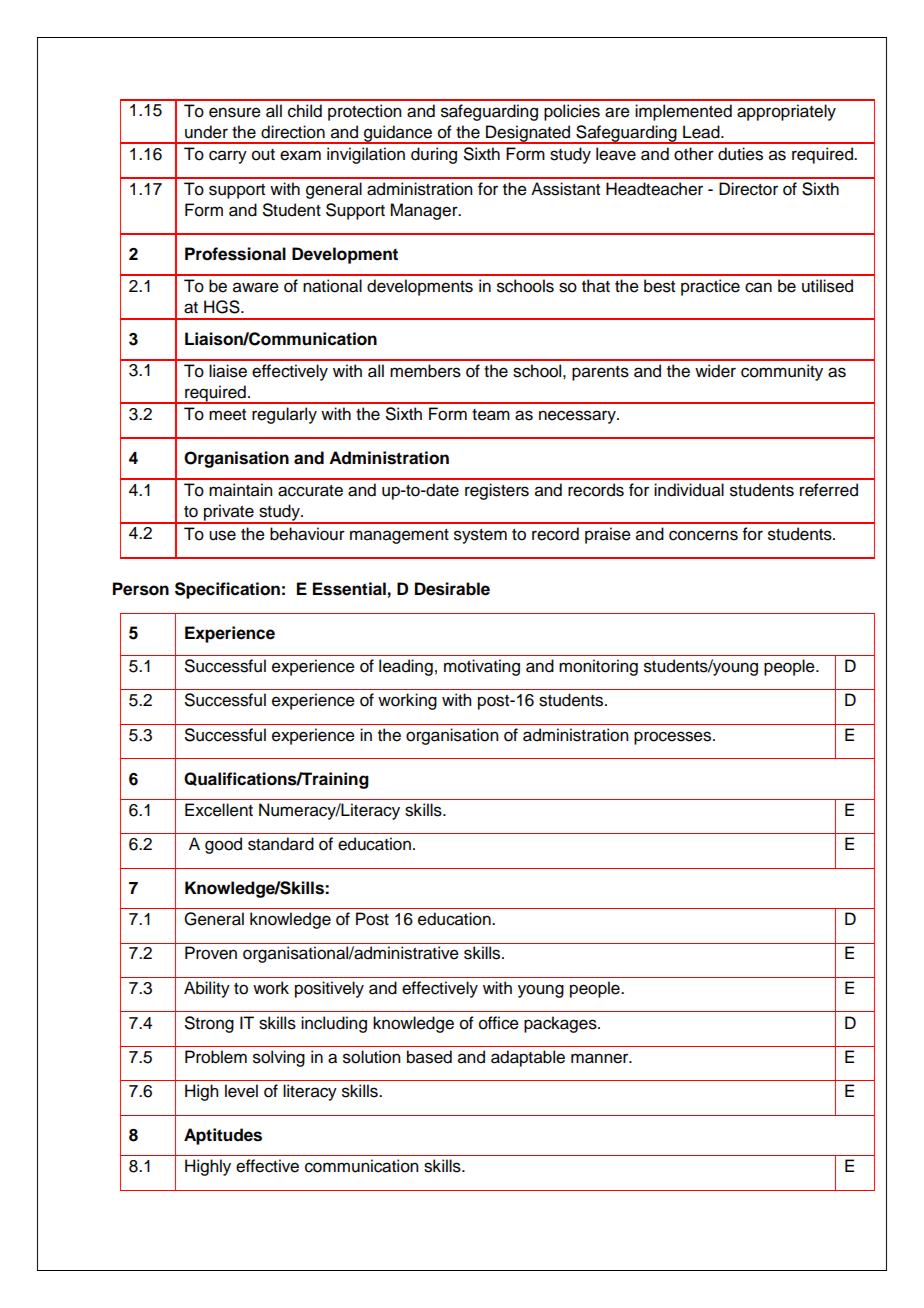 This screenshot has height=1308, width=924. Describe the element at coordinates (281, 844) in the screenshot. I see `standard` at that location.
